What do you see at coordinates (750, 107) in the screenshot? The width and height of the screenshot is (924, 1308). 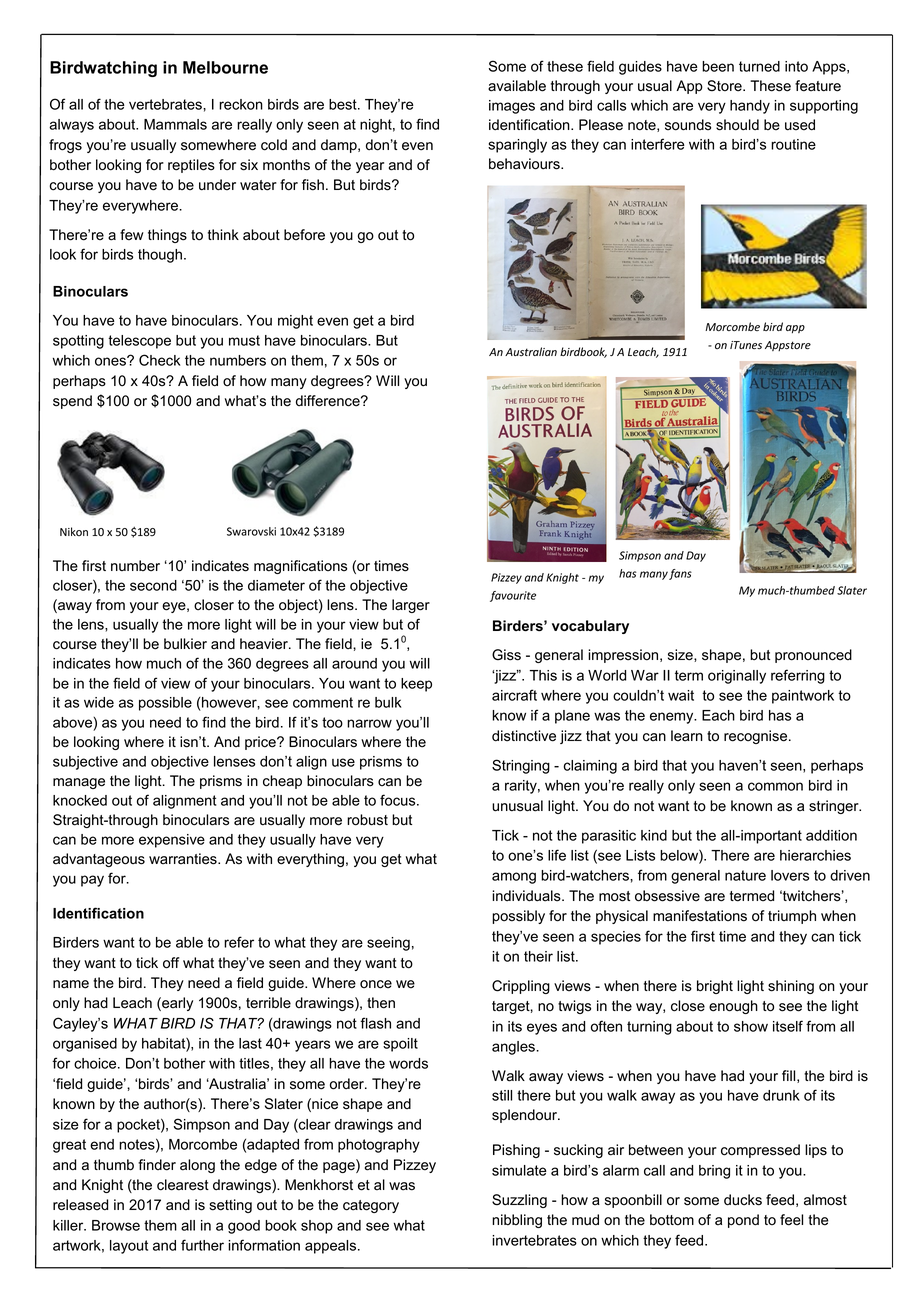 I see `handy` at bounding box center [750, 107].
